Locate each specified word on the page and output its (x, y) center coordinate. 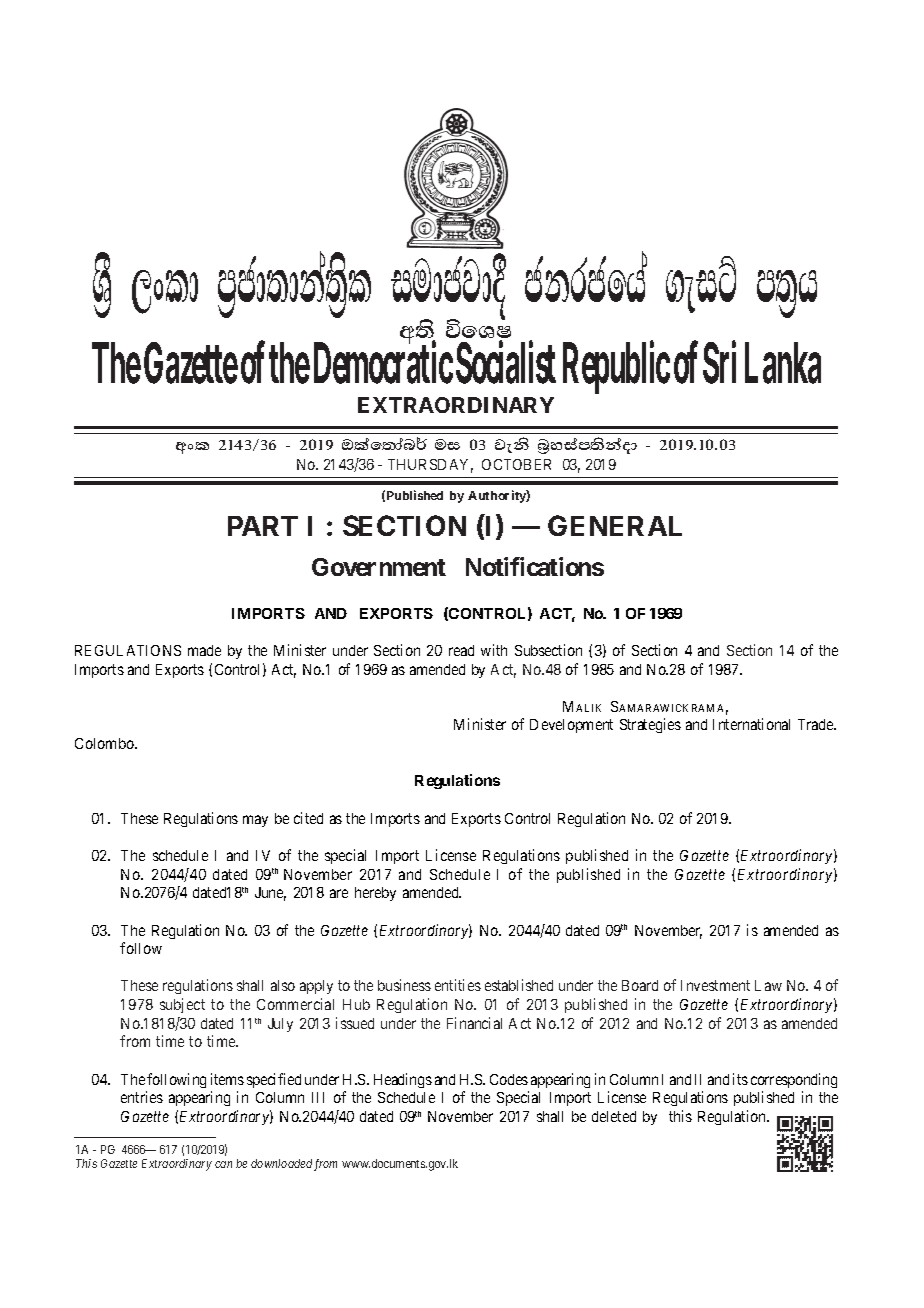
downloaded (281, 1163)
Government (379, 567)
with (494, 650)
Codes (509, 1079)
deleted (614, 1116)
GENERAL (615, 525)
